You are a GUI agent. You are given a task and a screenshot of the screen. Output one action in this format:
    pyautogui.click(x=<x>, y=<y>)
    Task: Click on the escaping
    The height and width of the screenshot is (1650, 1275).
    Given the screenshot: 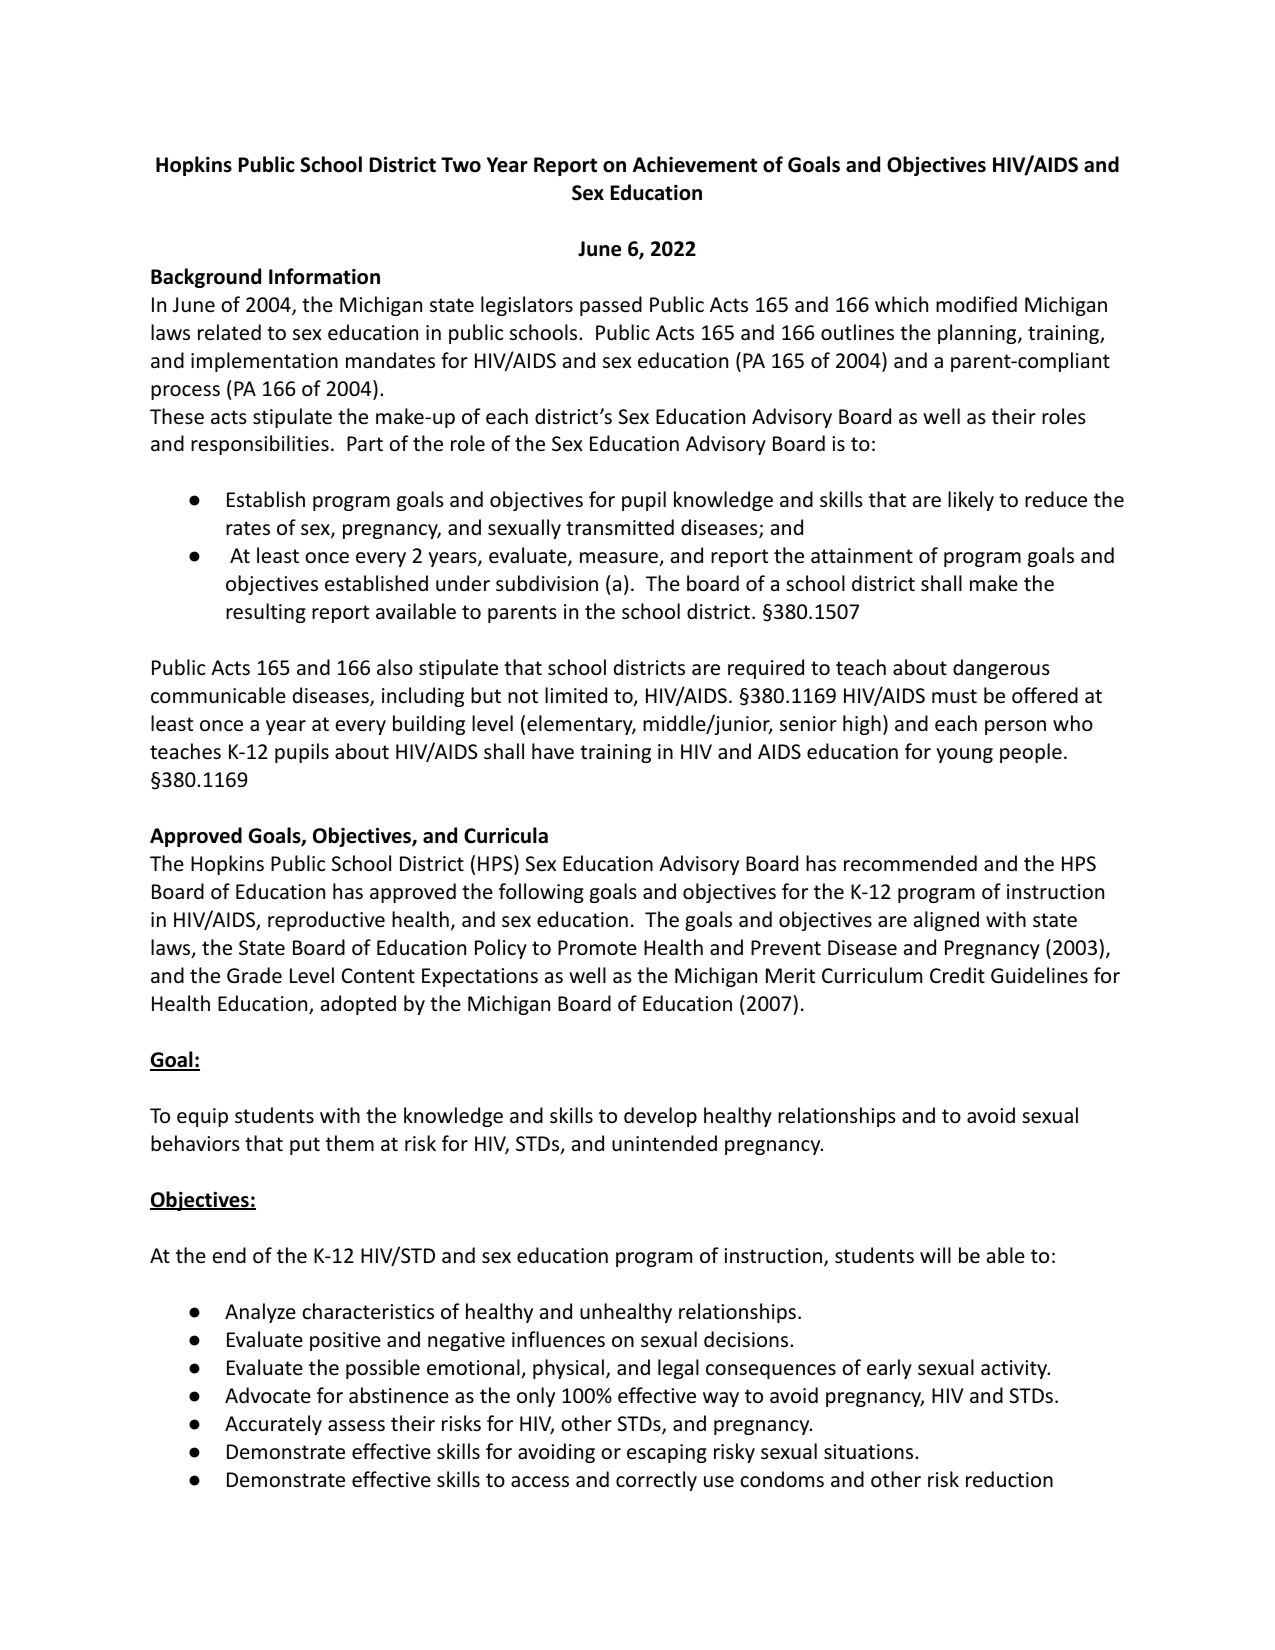 What is the action you would take?
    pyautogui.click(x=667, y=1453)
